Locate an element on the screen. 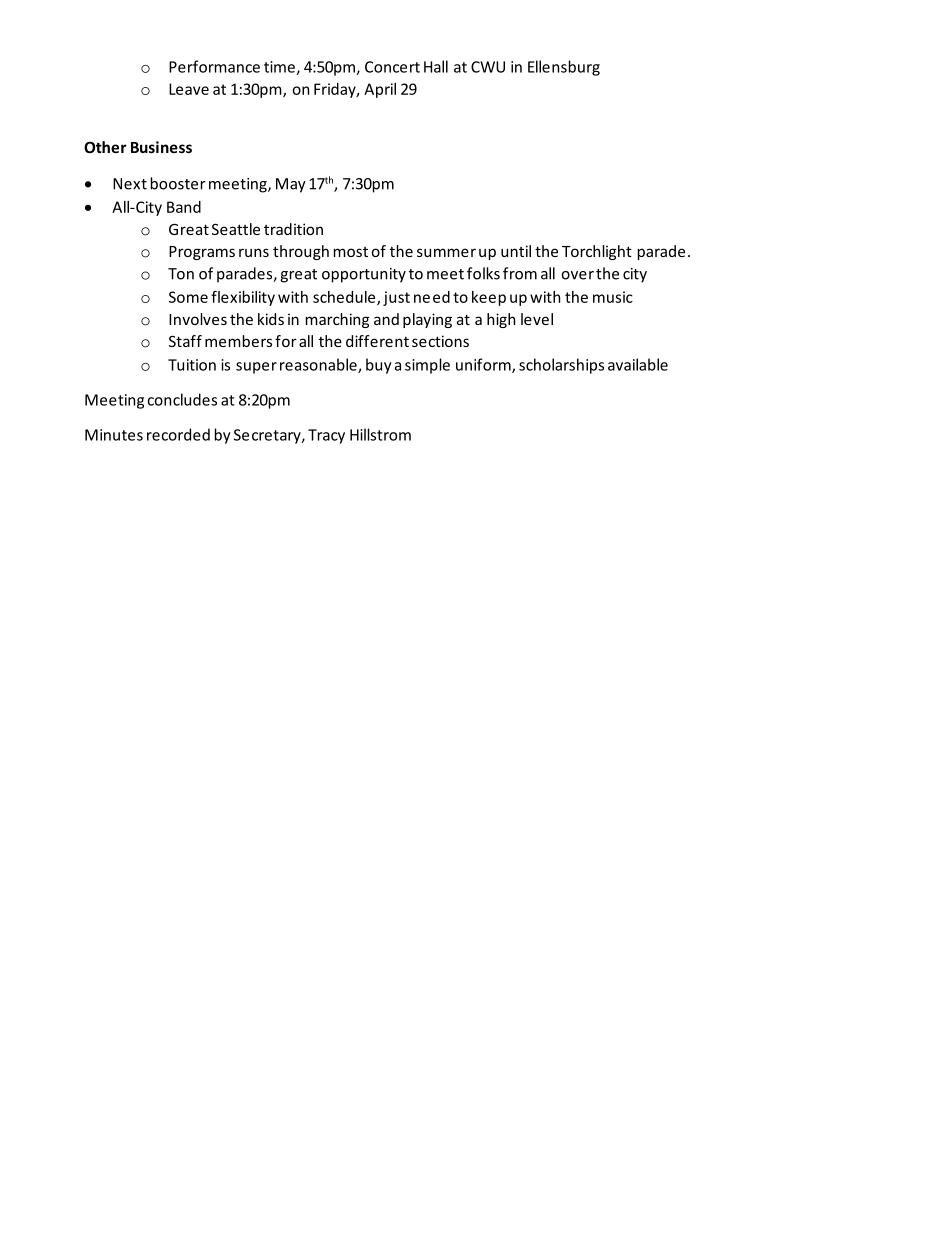 The image size is (952, 1233). Leave is located at coordinates (189, 89).
